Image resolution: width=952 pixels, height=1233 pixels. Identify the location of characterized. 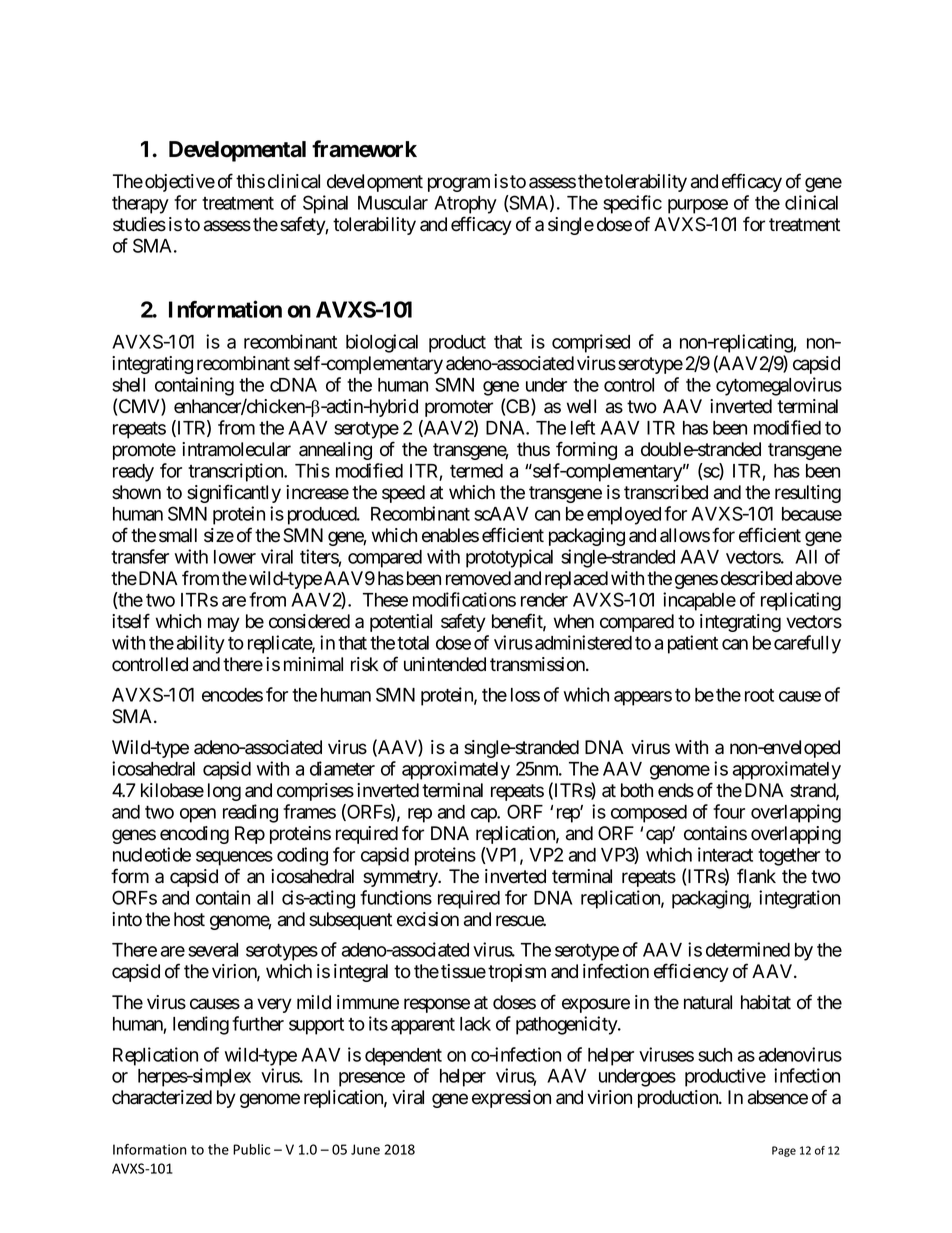
(162, 1097).
